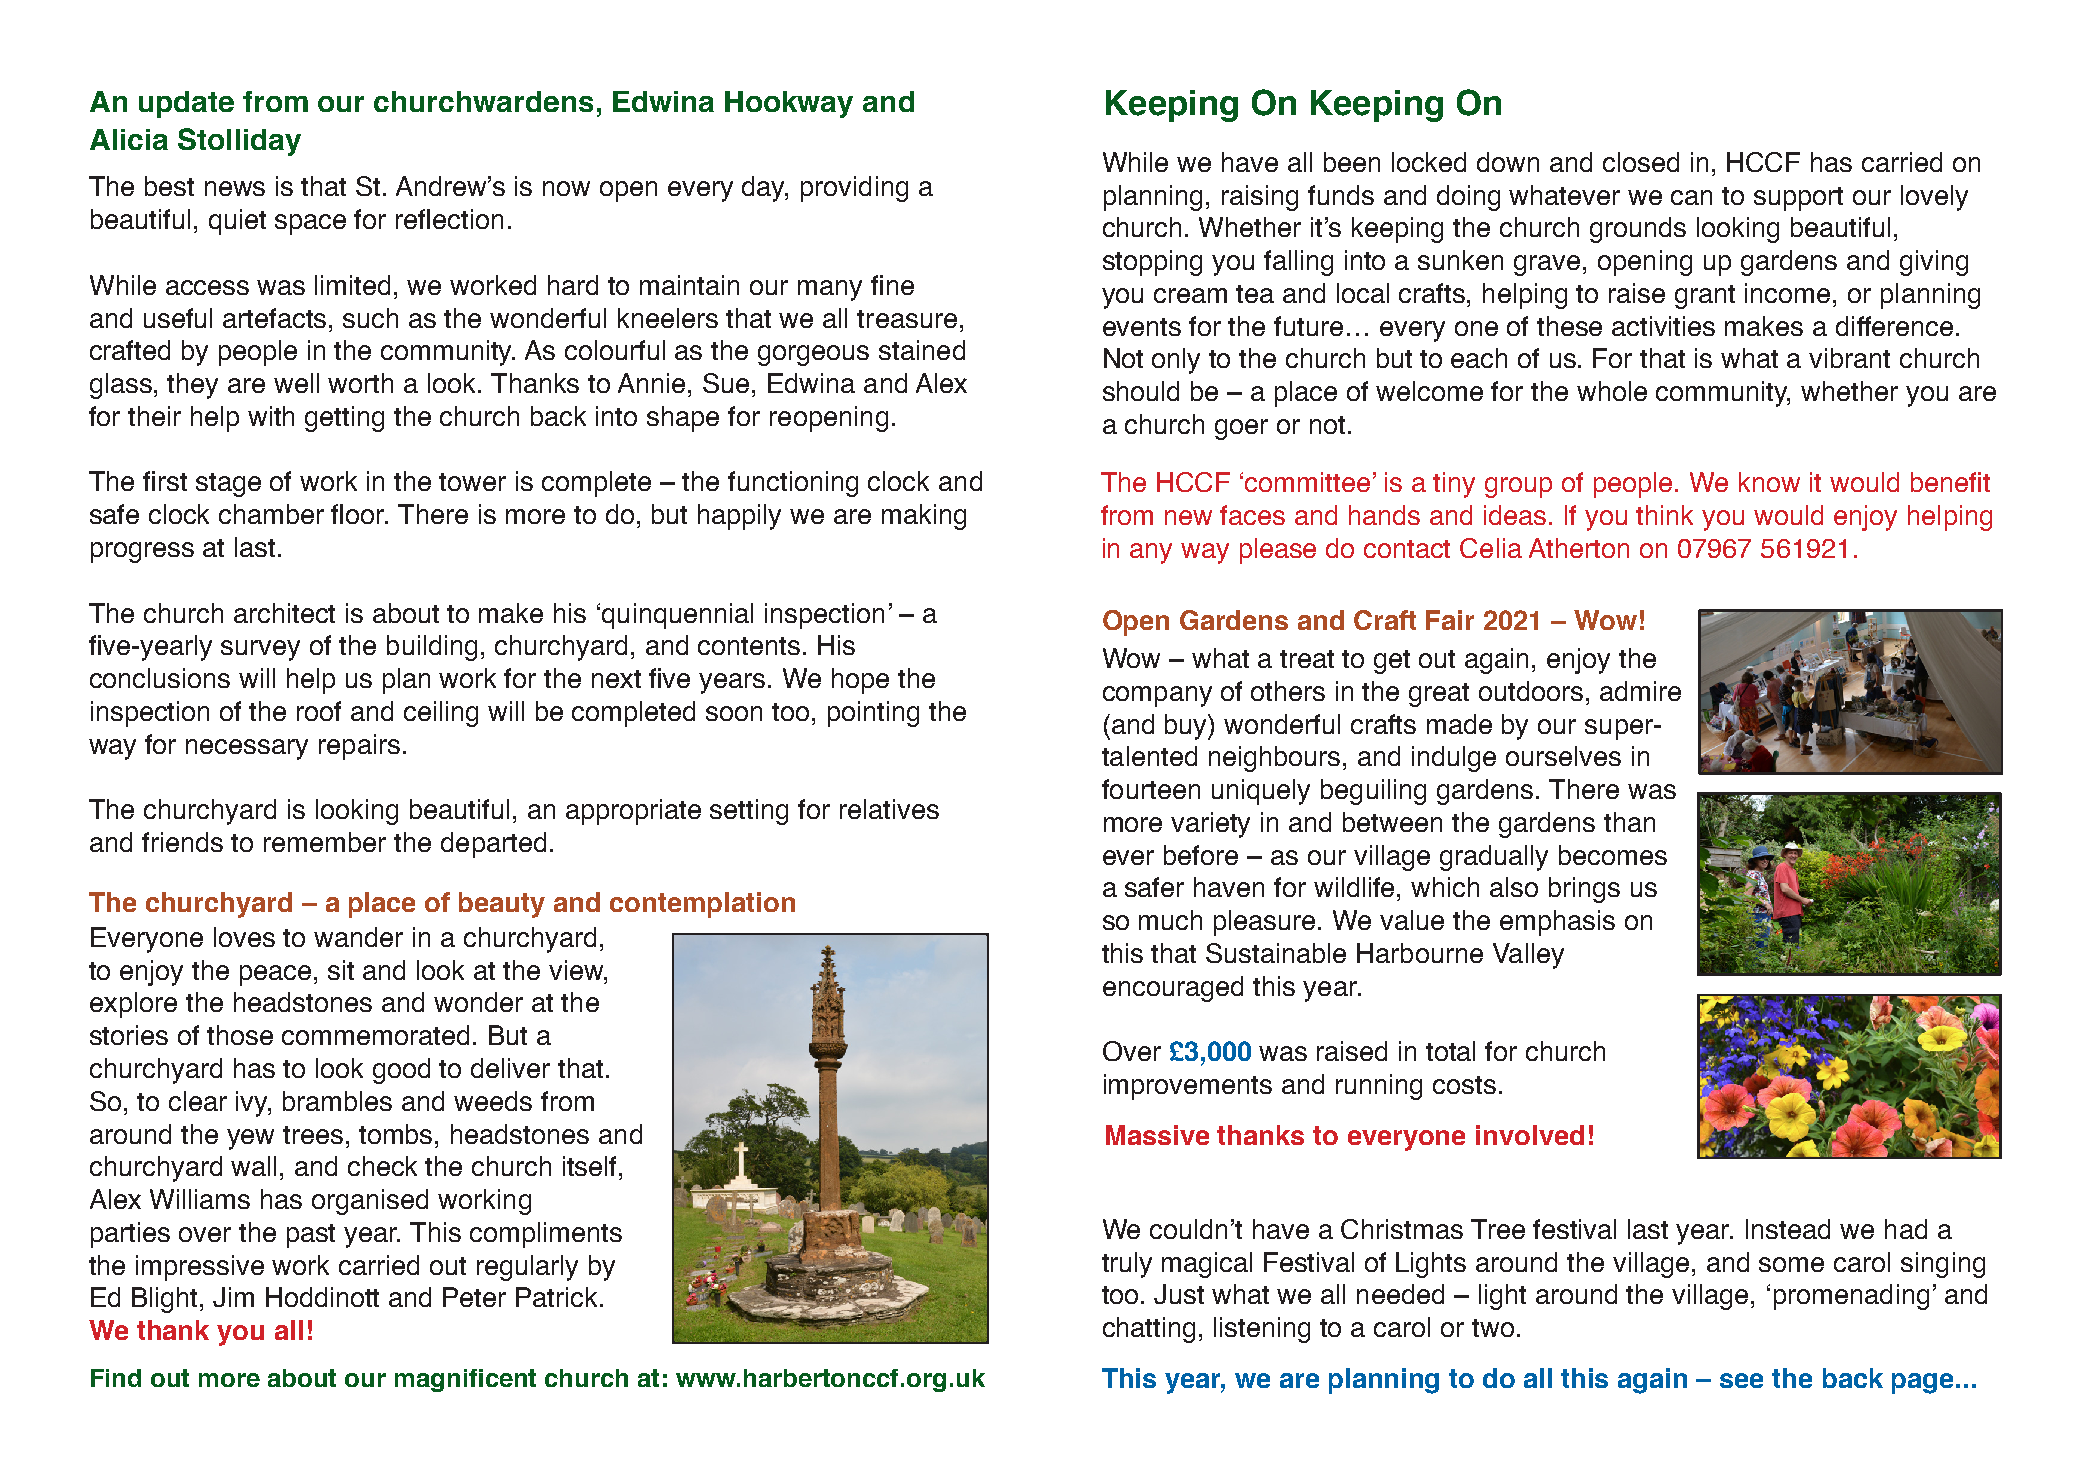 This document has width=2091, height=1478. Describe the element at coordinates (359, 747) in the document. I see `repairs` at that location.
